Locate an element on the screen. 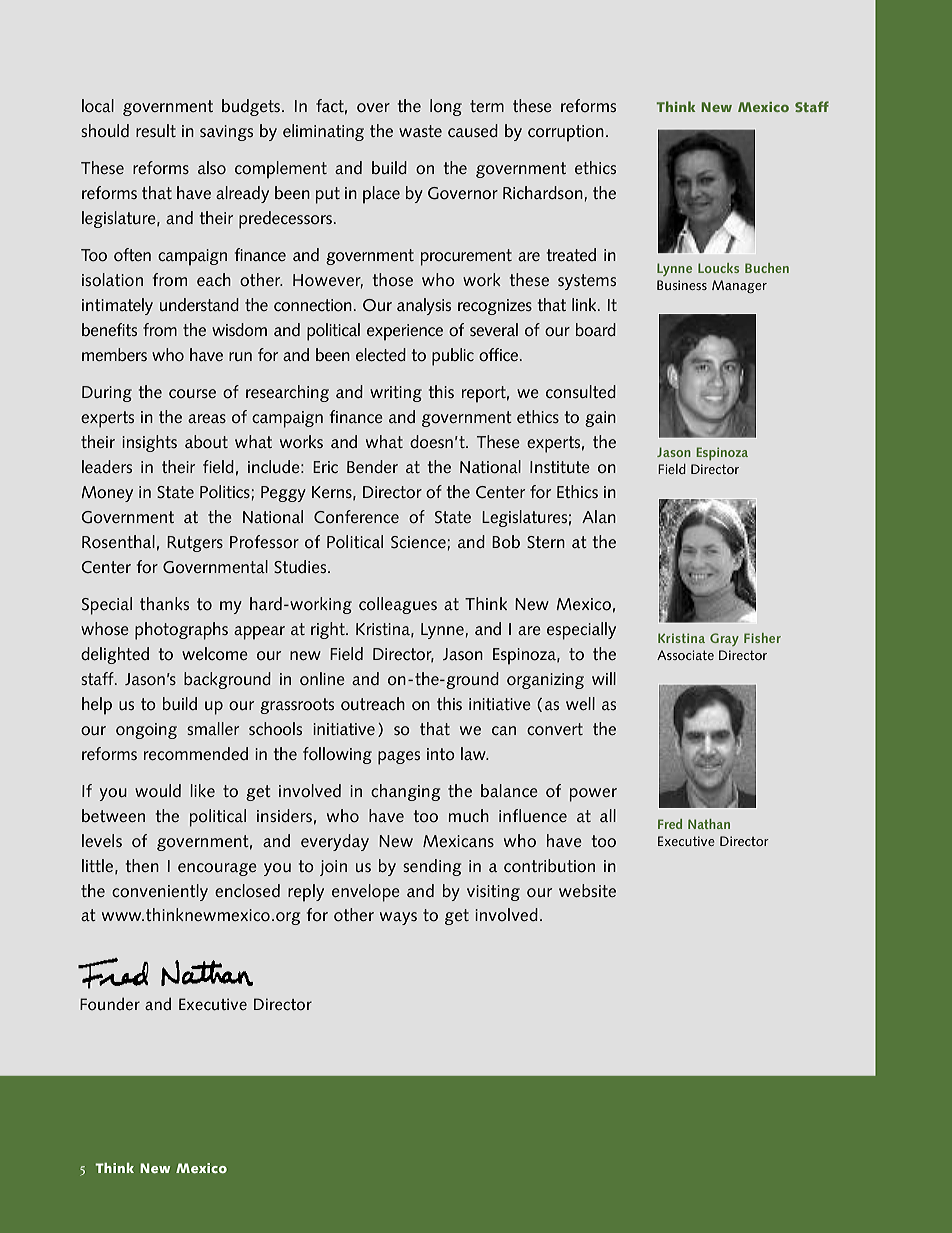 This screenshot has width=952, height=1233. recommended is located at coordinates (196, 754).
